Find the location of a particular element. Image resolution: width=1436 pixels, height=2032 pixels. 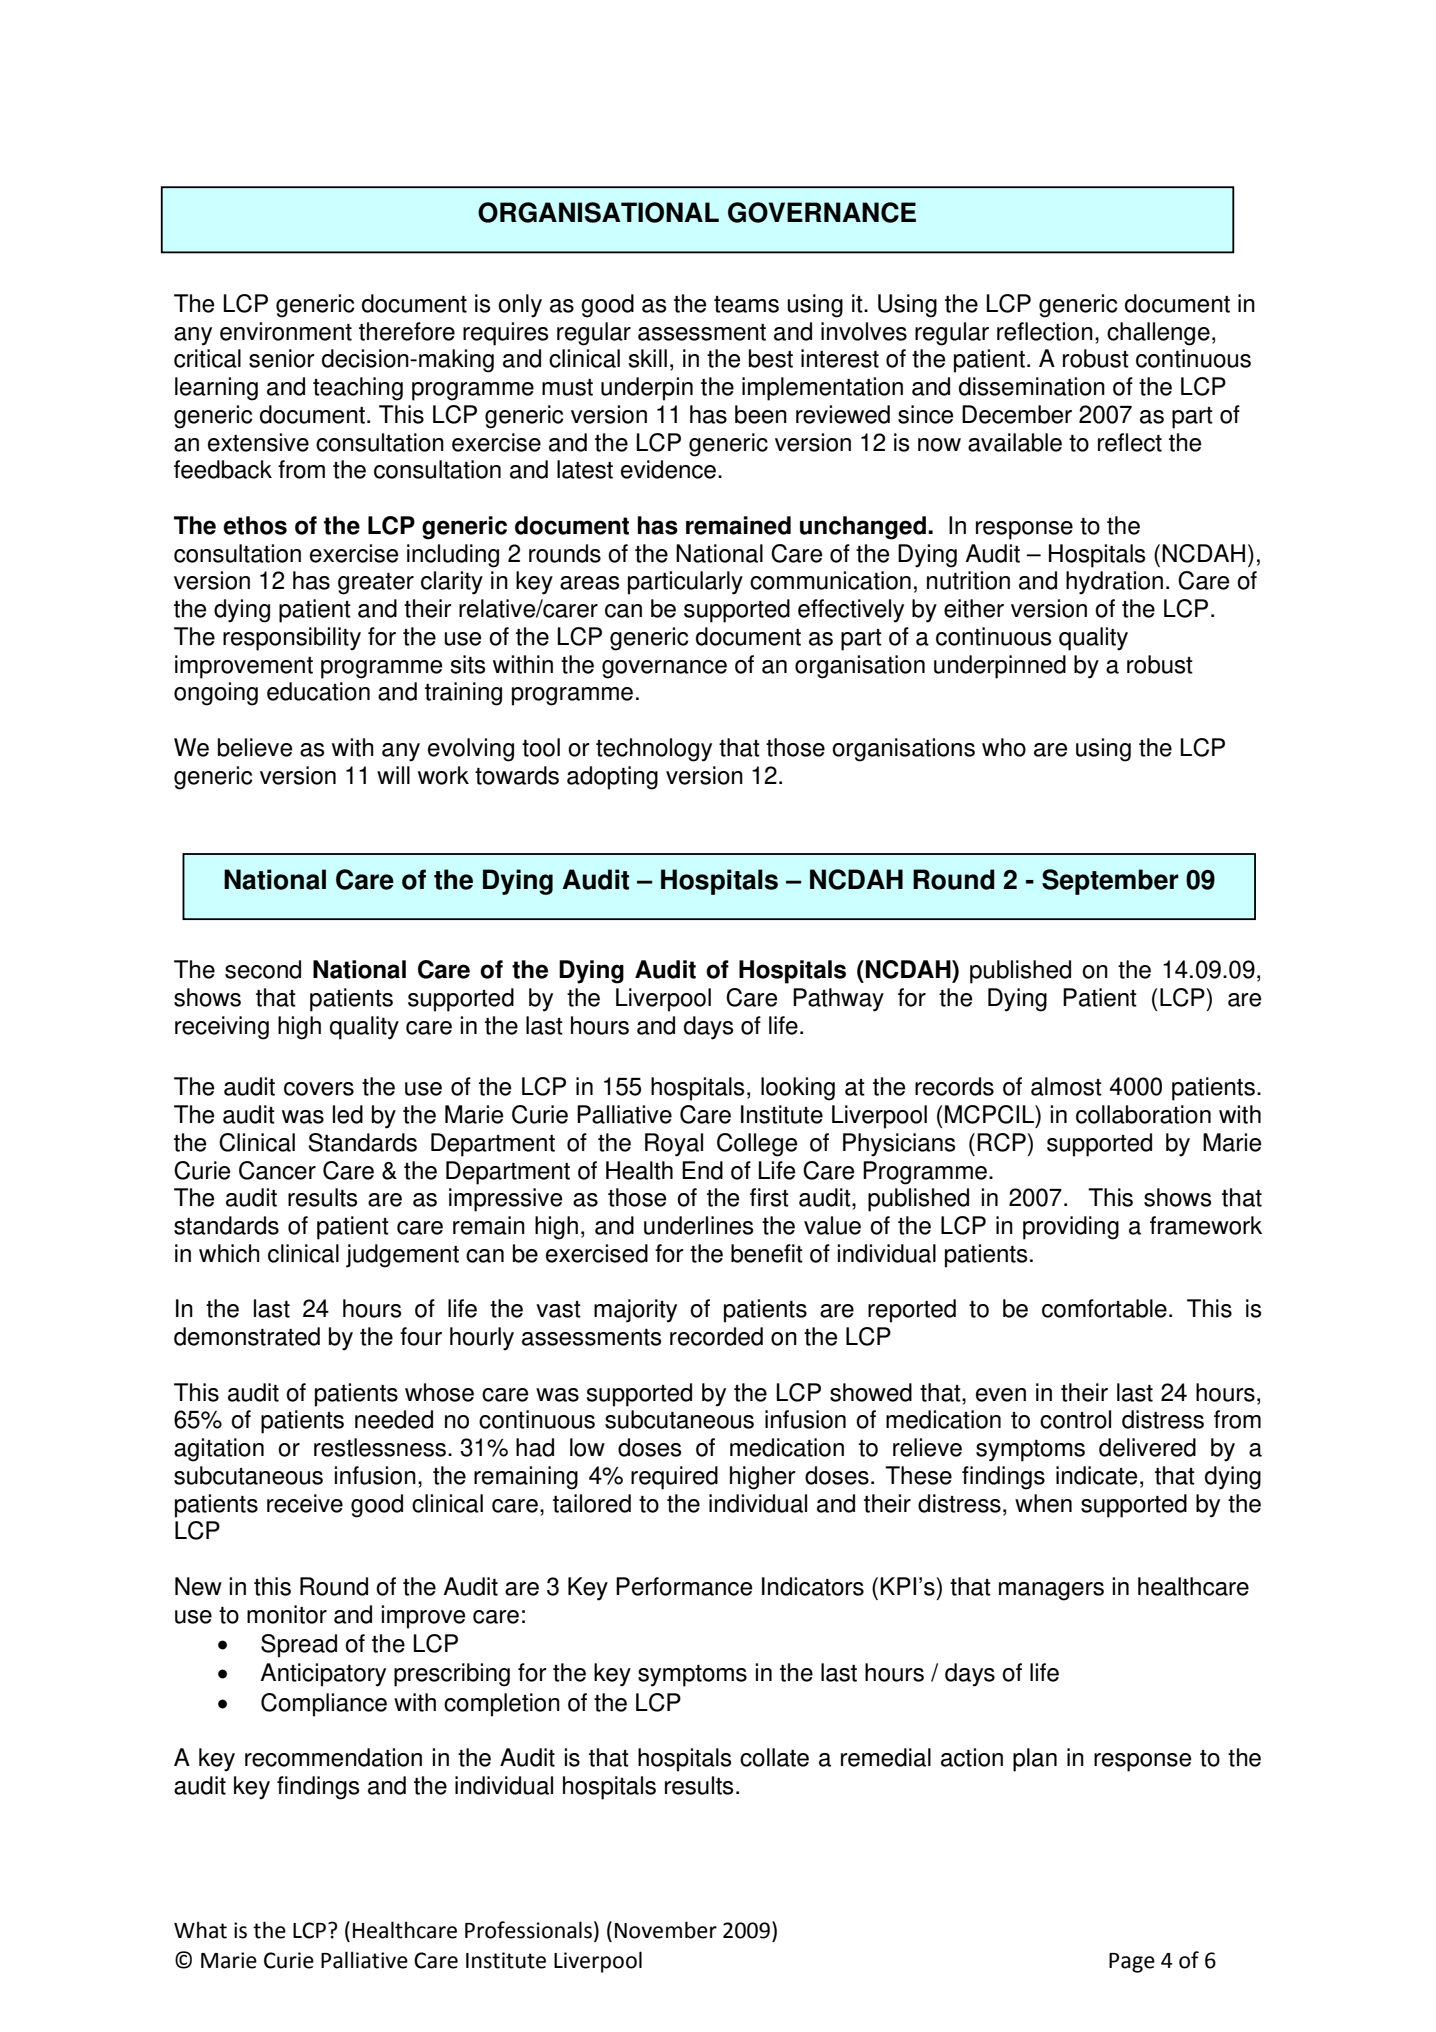

senior is located at coordinates (282, 358).
